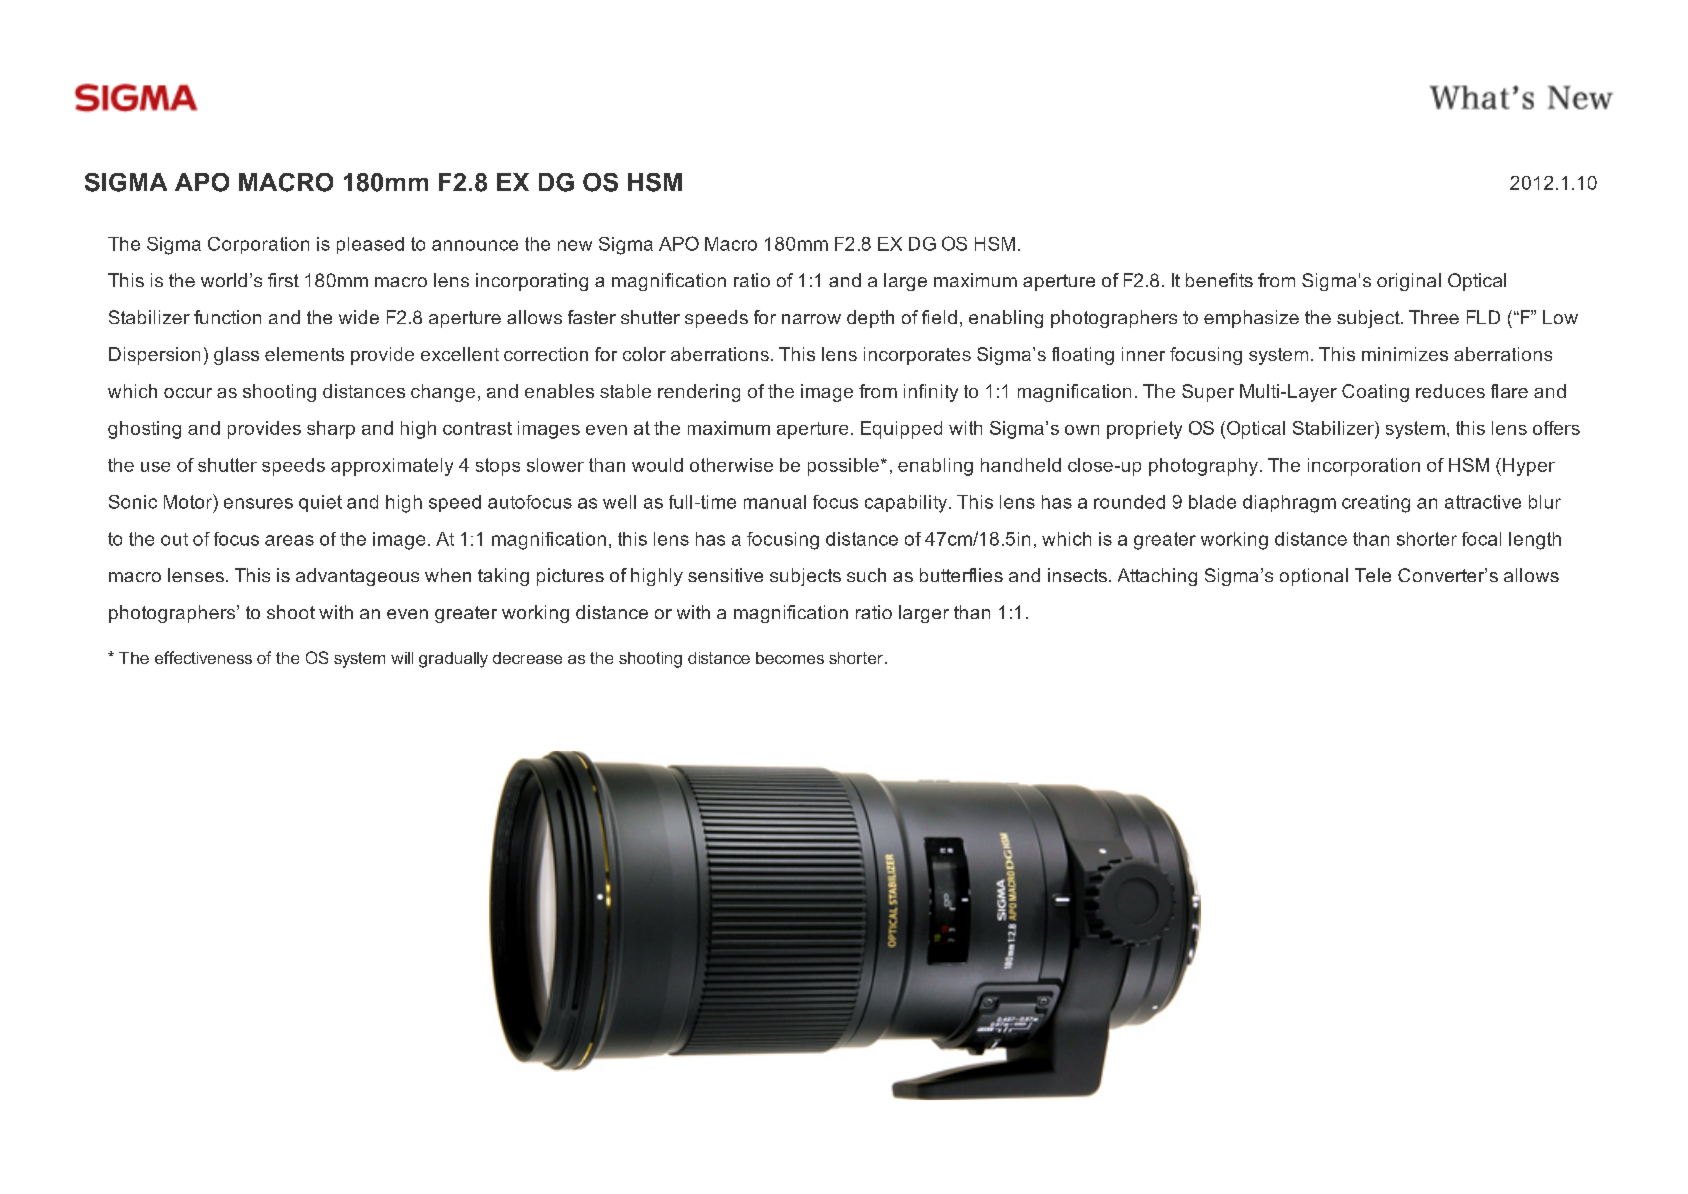 Image resolution: width=1688 pixels, height=1194 pixels. I want to click on creating, so click(1376, 504).
